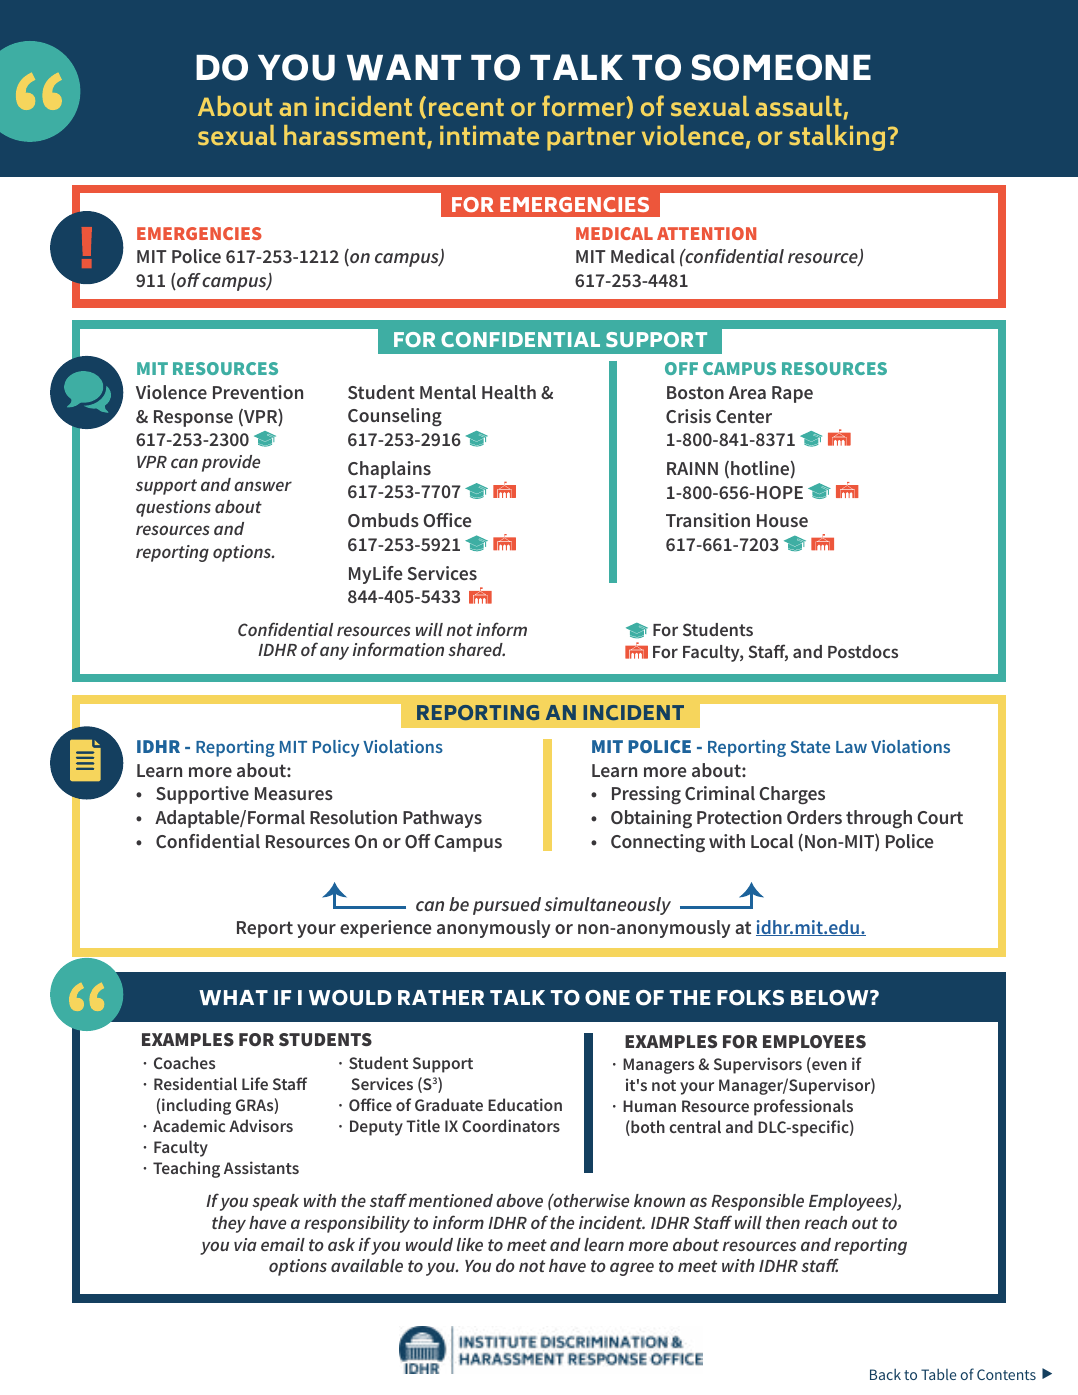  I want to click on harassment, so click(356, 137).
